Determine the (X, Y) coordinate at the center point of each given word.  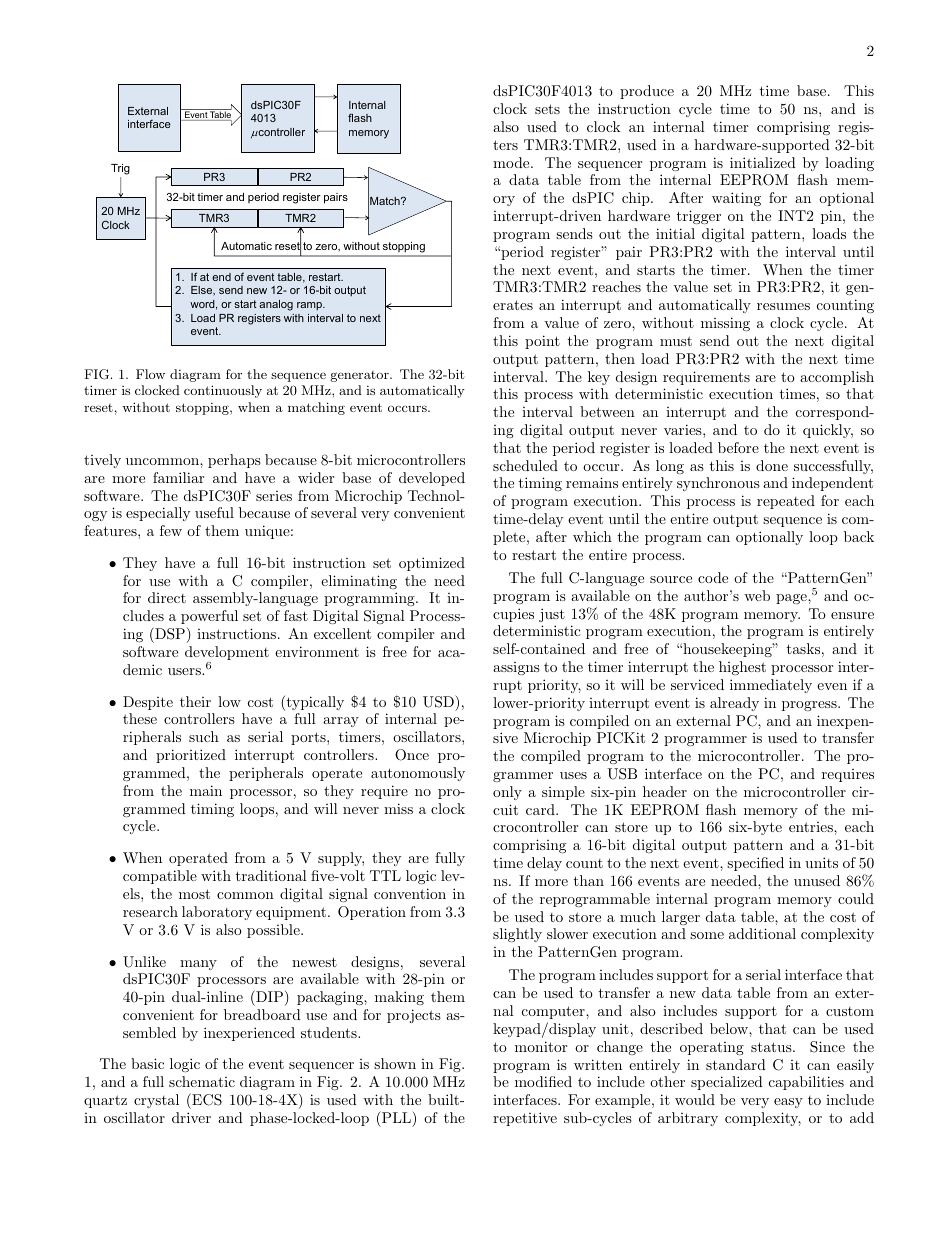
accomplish (837, 378)
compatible (160, 877)
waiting (736, 199)
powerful (209, 617)
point (542, 342)
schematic (202, 1081)
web (757, 595)
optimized (432, 564)
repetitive (525, 1119)
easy (788, 1103)
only (507, 793)
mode (512, 162)
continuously (223, 391)
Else (203, 291)
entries (812, 827)
